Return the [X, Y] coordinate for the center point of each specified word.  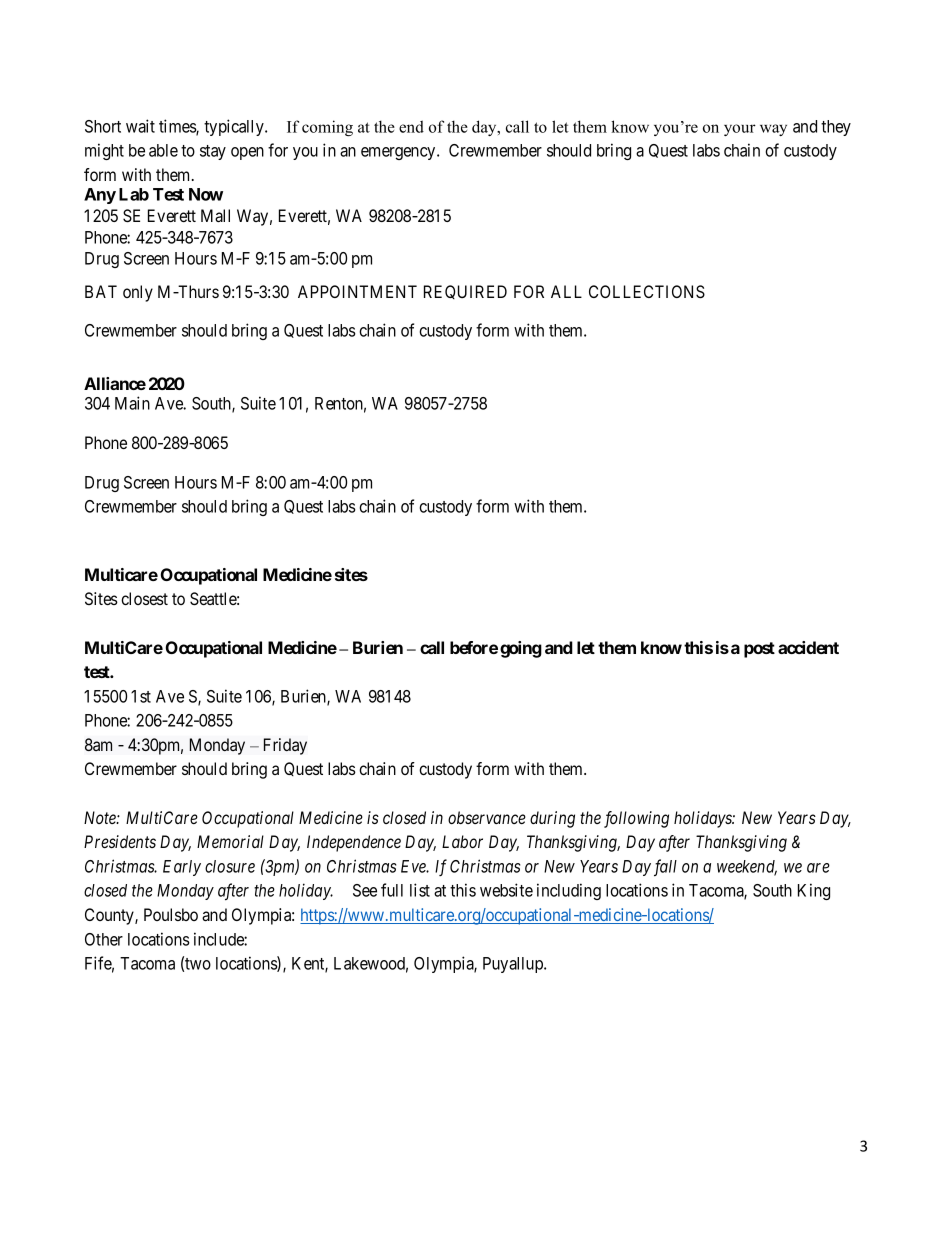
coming [327, 128]
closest [144, 598]
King [814, 891]
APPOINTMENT [357, 291]
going [521, 649]
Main [132, 403]
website [506, 890]
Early [182, 868]
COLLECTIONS [647, 292]
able [163, 150]
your [740, 130]
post [759, 650]
